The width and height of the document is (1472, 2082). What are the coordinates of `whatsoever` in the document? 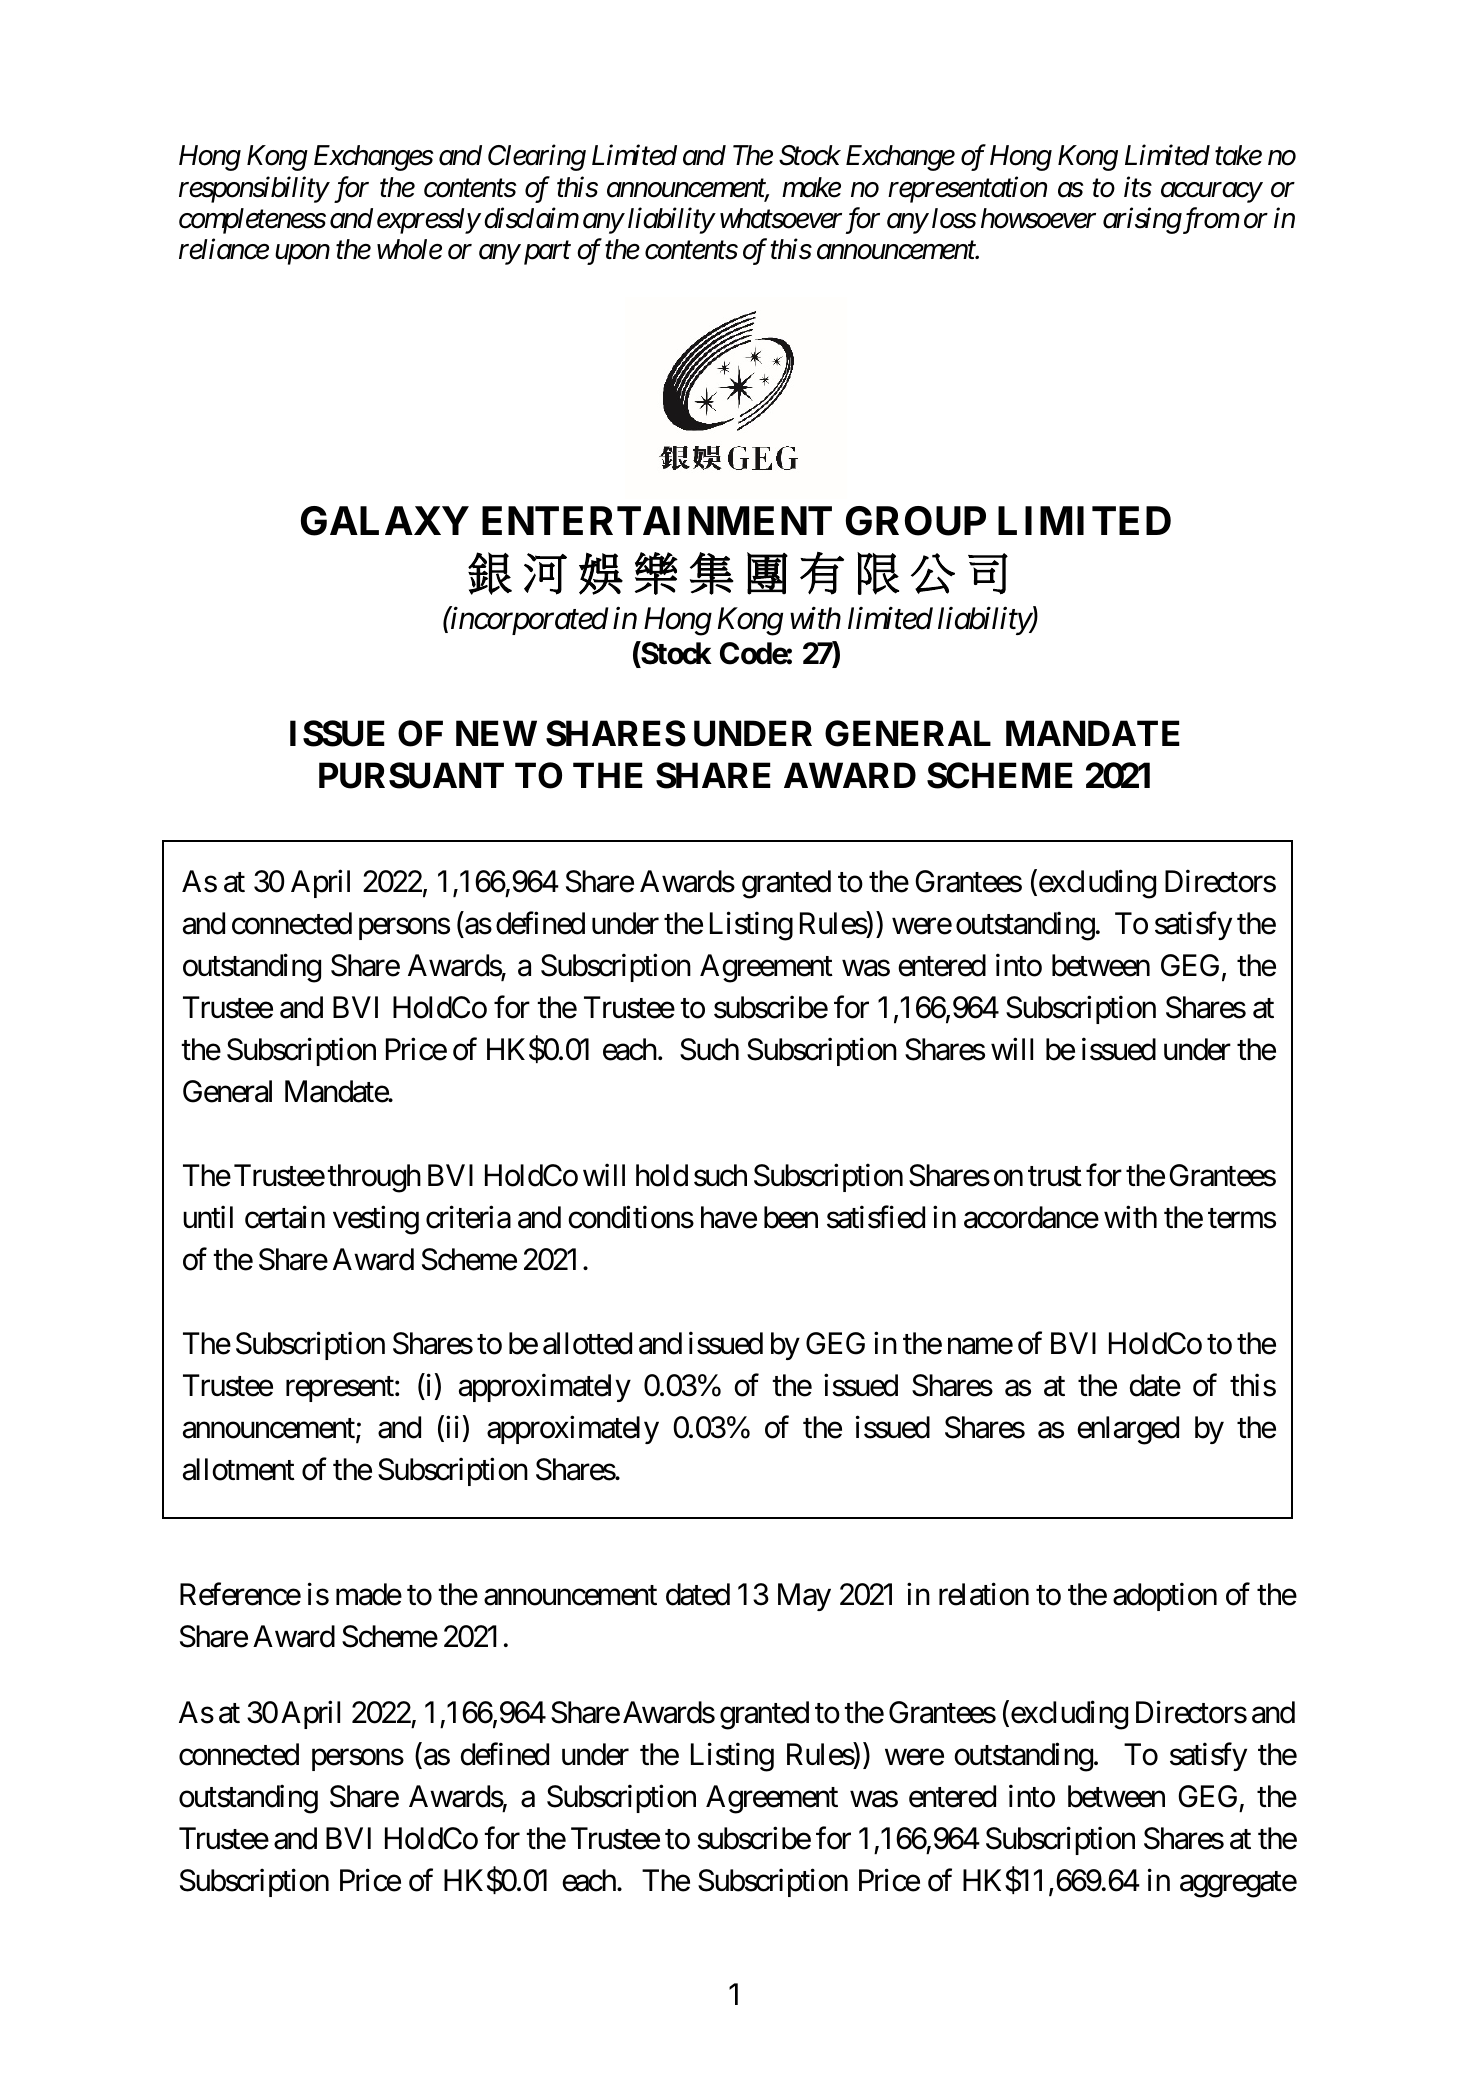 It's located at (781, 218).
